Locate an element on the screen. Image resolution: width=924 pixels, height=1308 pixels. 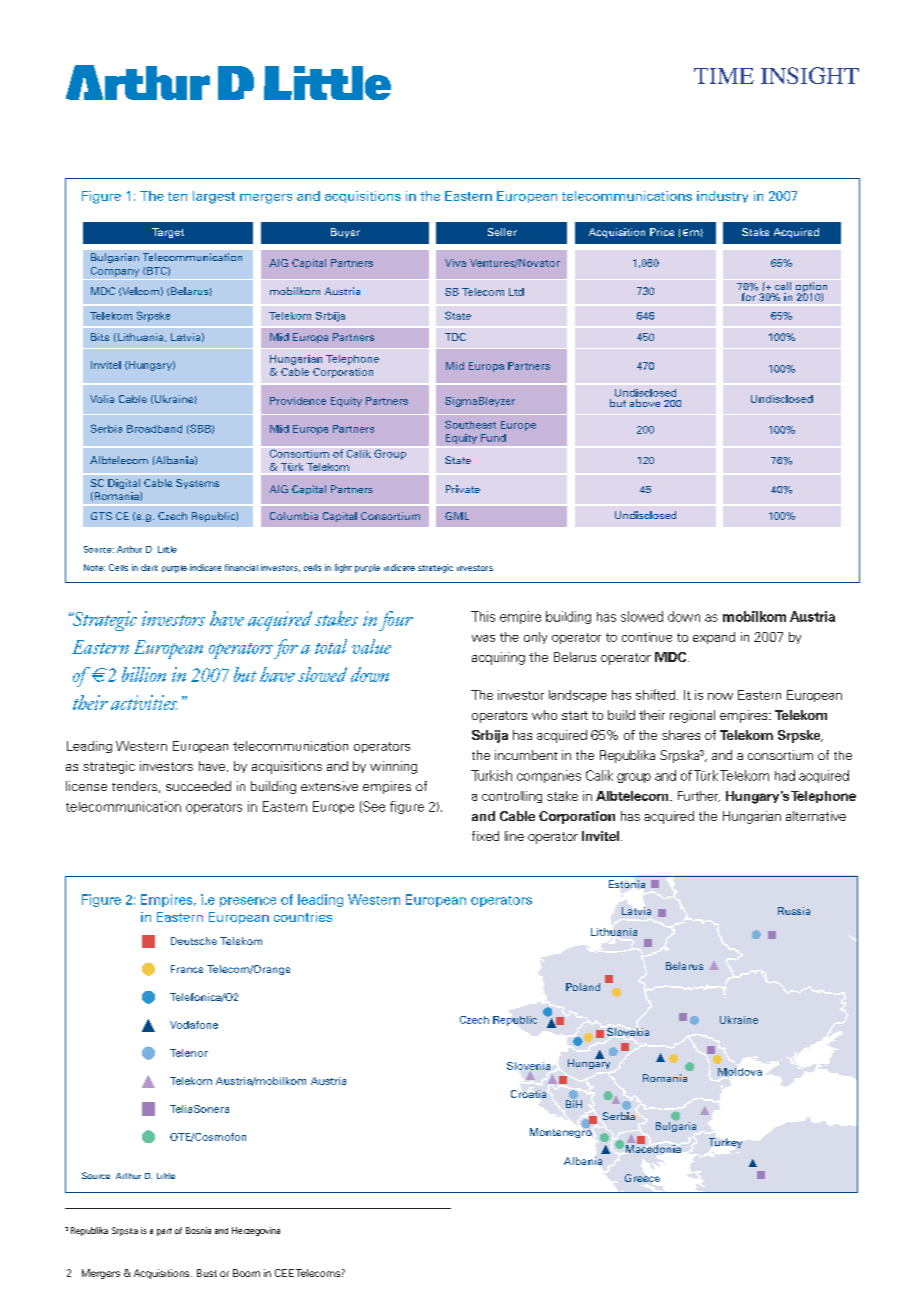
billion is located at coordinates (144, 674).
